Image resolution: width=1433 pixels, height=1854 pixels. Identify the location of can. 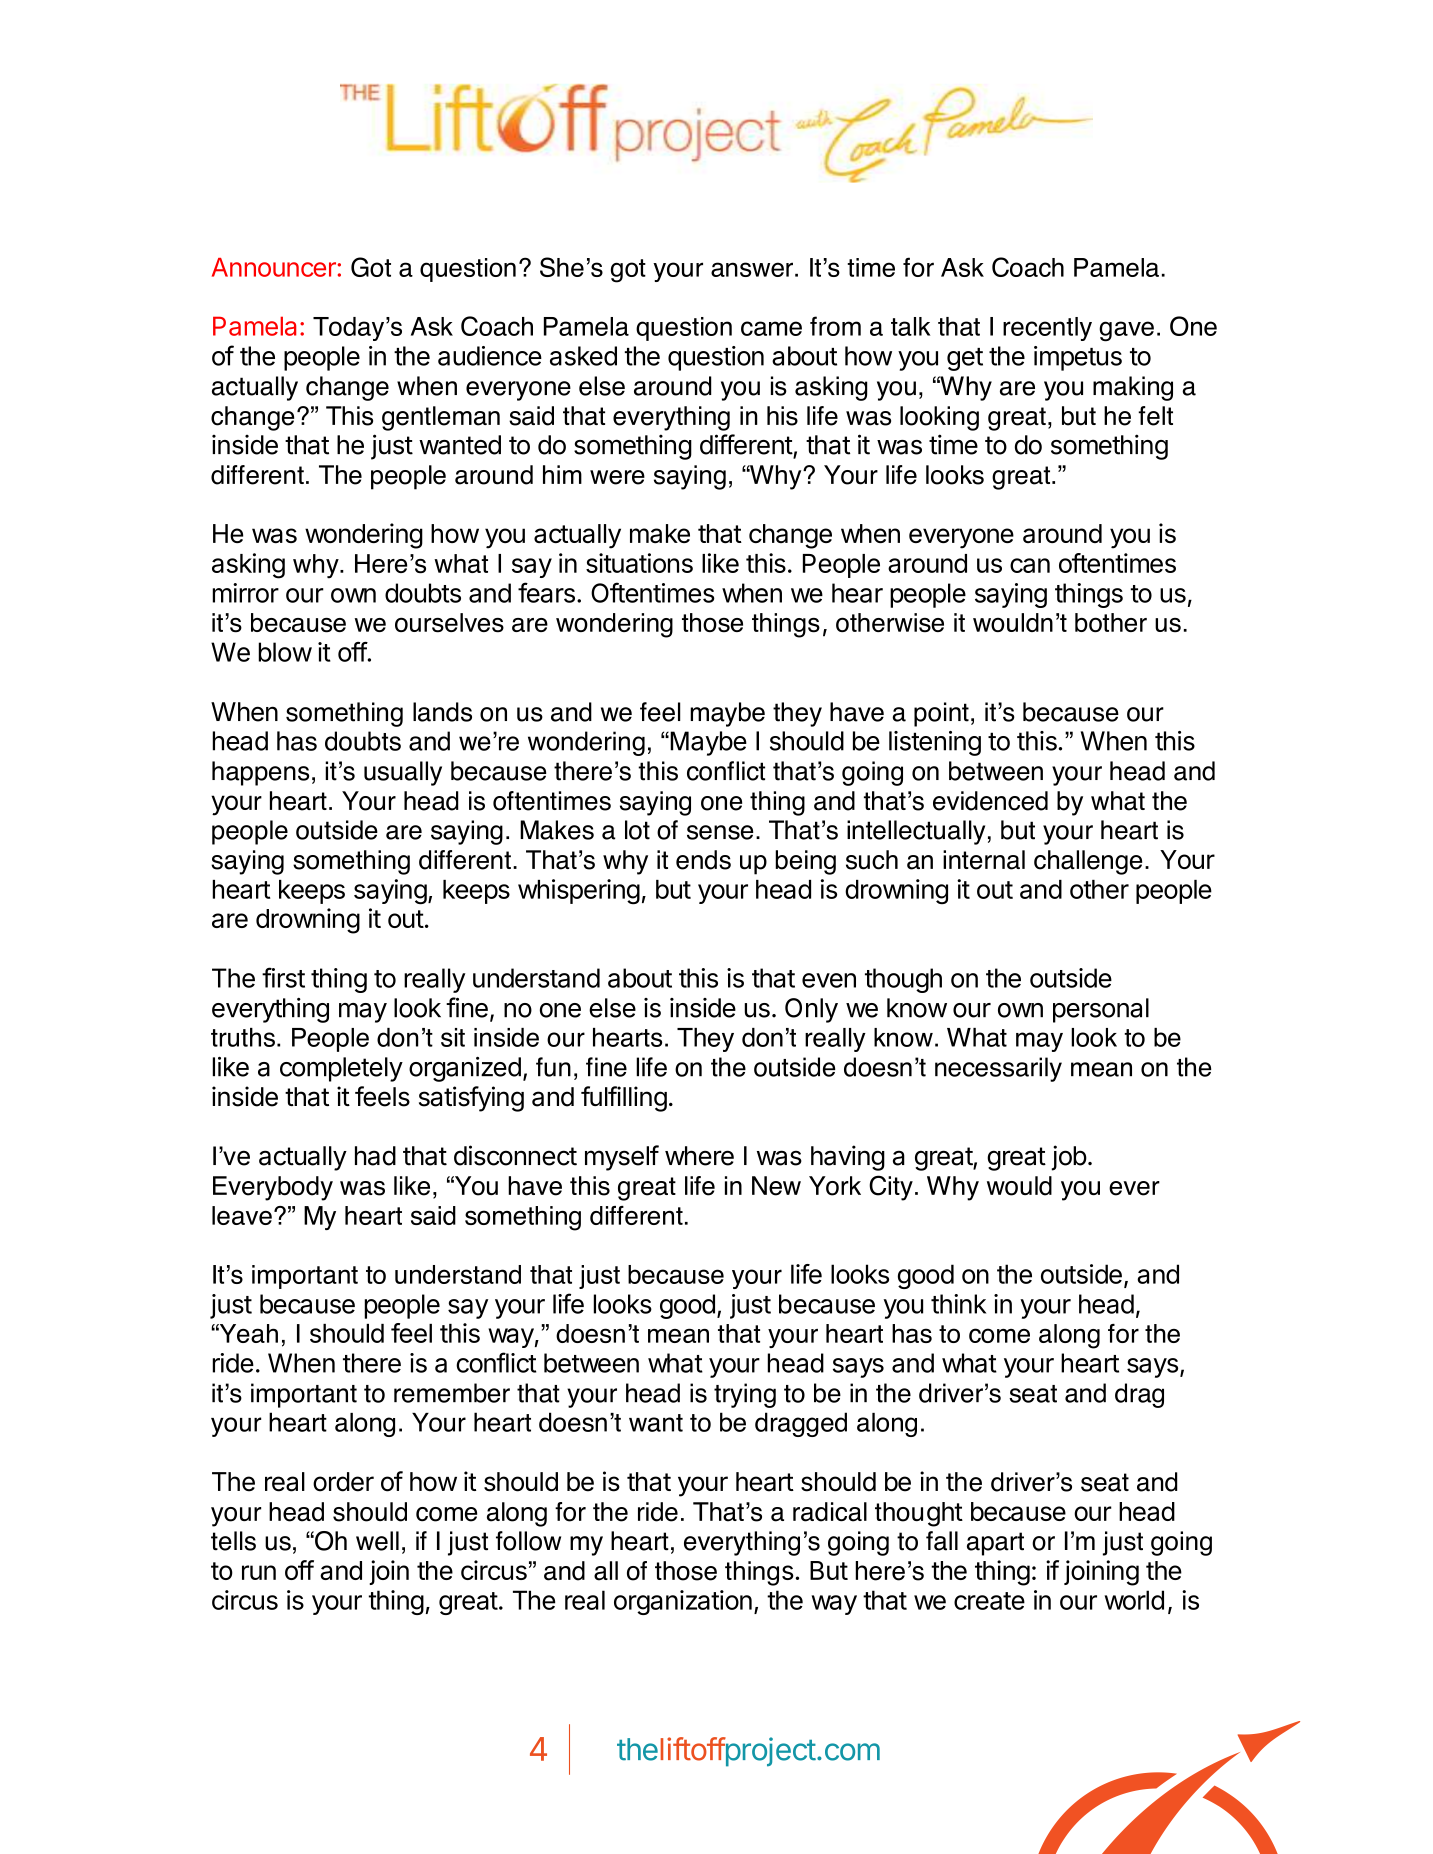
(1030, 565).
